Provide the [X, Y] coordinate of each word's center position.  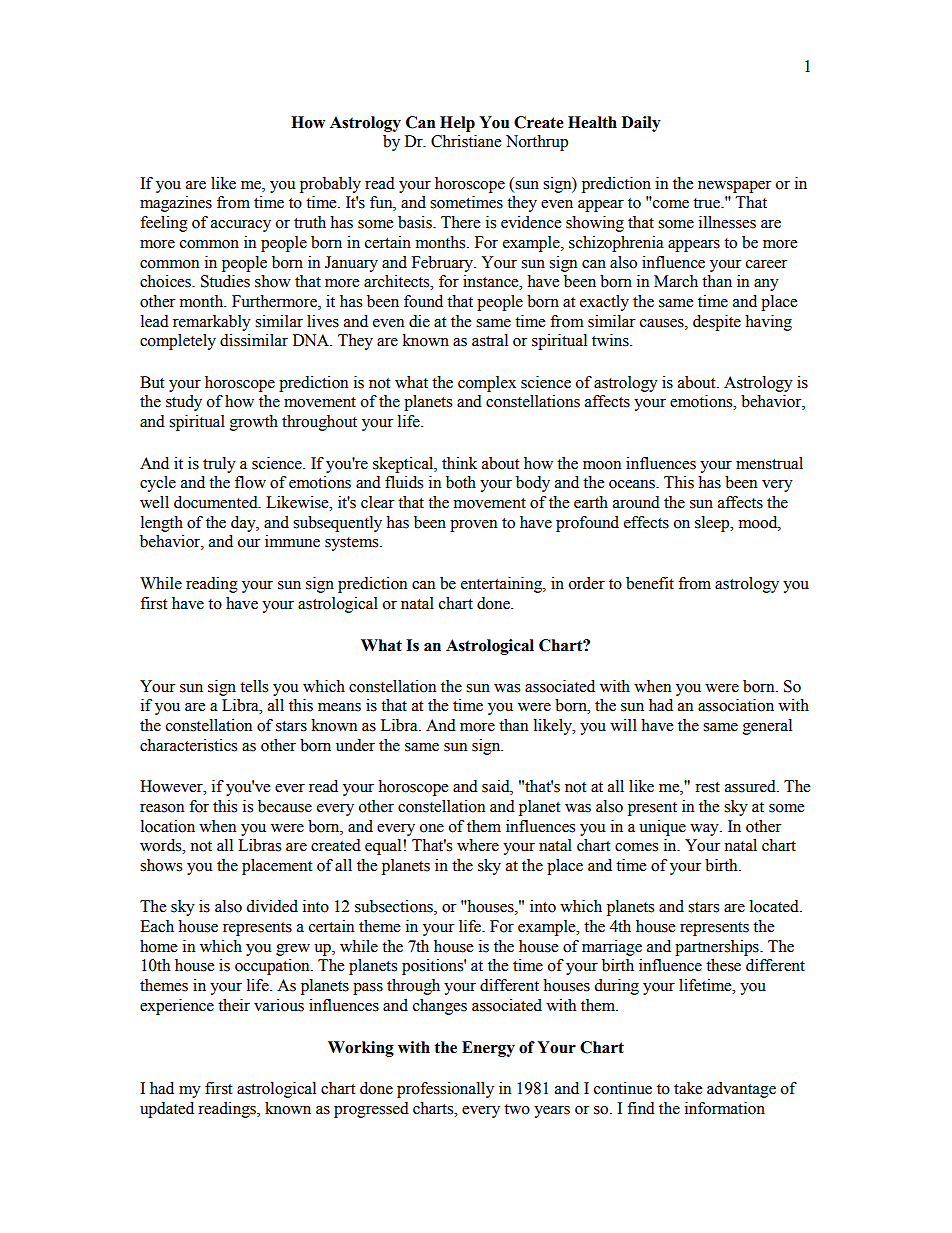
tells [254, 686]
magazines [176, 204]
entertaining [502, 585]
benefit [650, 583]
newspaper [734, 187]
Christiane [466, 141]
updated [167, 1110]
